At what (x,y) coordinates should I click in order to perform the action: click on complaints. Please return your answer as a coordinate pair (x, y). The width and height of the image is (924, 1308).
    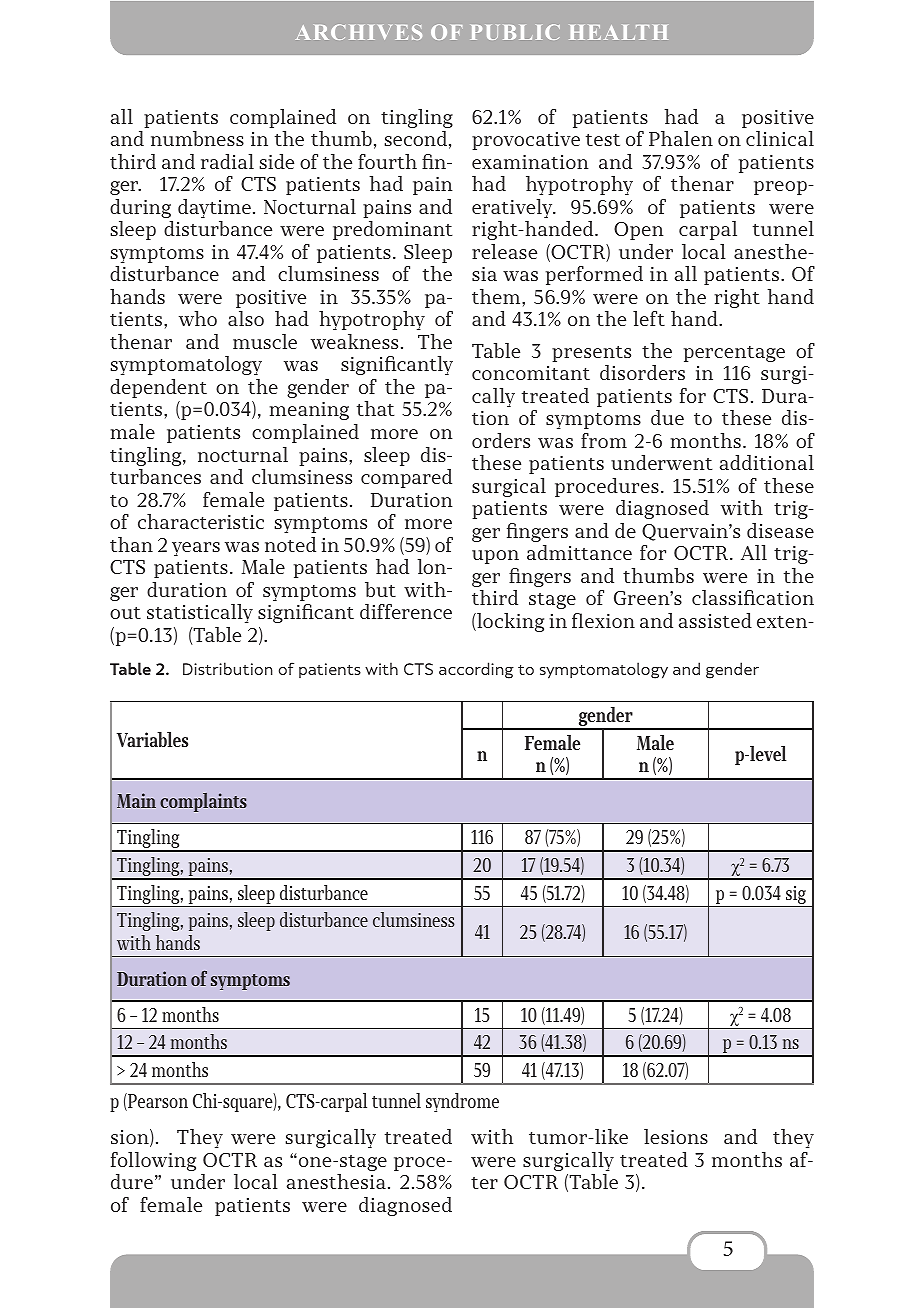
    Looking at the image, I should click on (203, 802).
